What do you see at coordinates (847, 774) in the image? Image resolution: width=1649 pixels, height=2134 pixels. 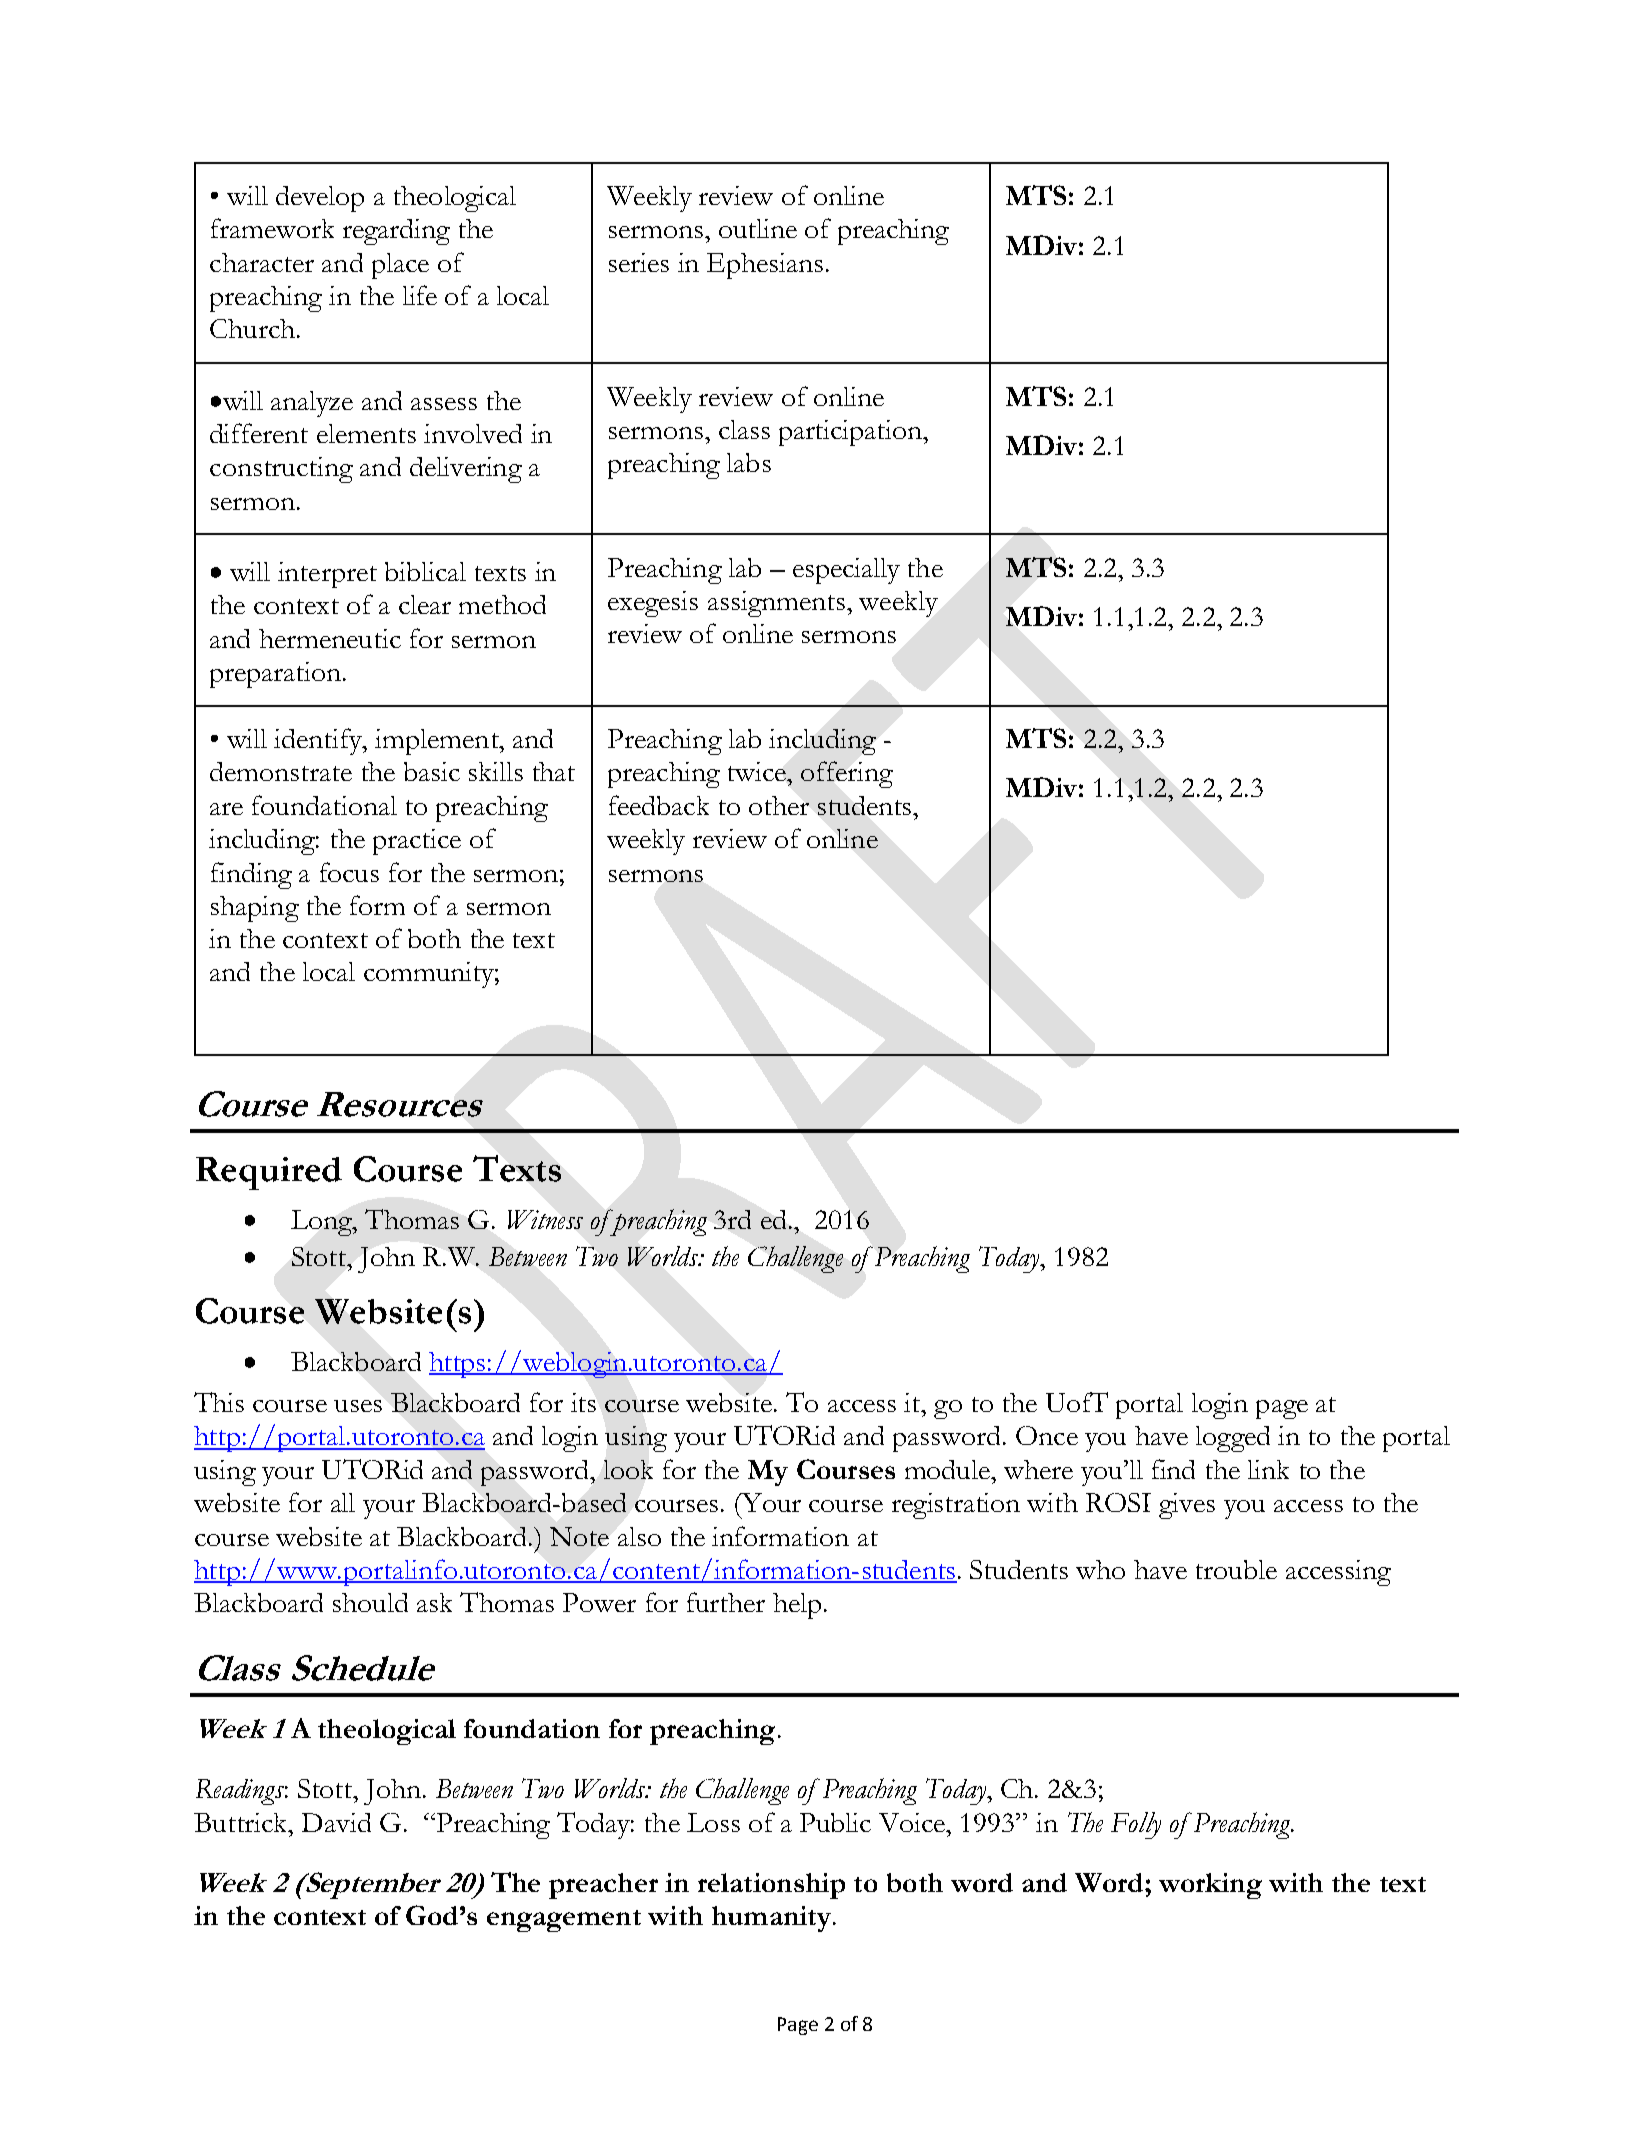 I see `offering` at bounding box center [847, 774].
